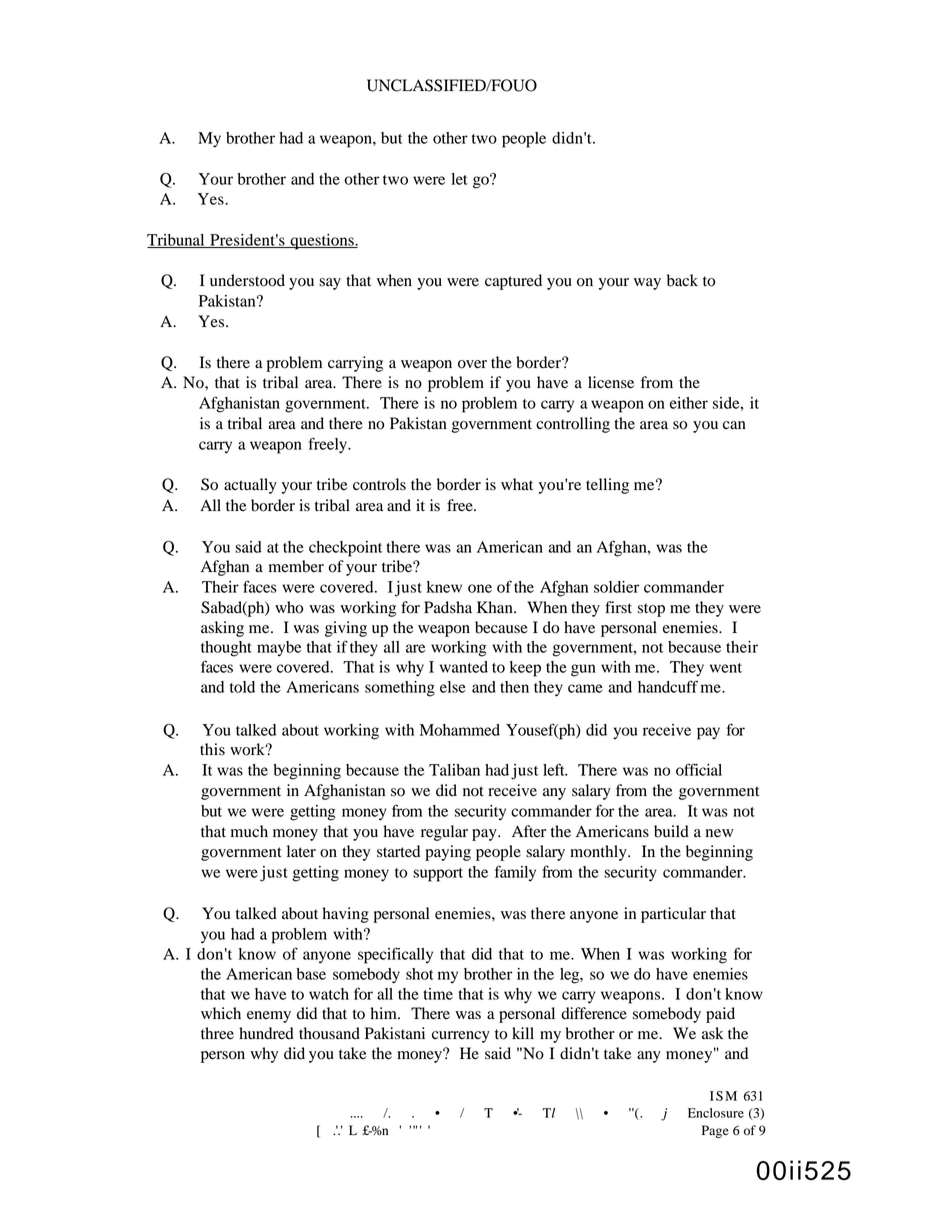 The image size is (952, 1232). Describe the element at coordinates (668, 686) in the screenshot. I see `handcuff` at that location.
